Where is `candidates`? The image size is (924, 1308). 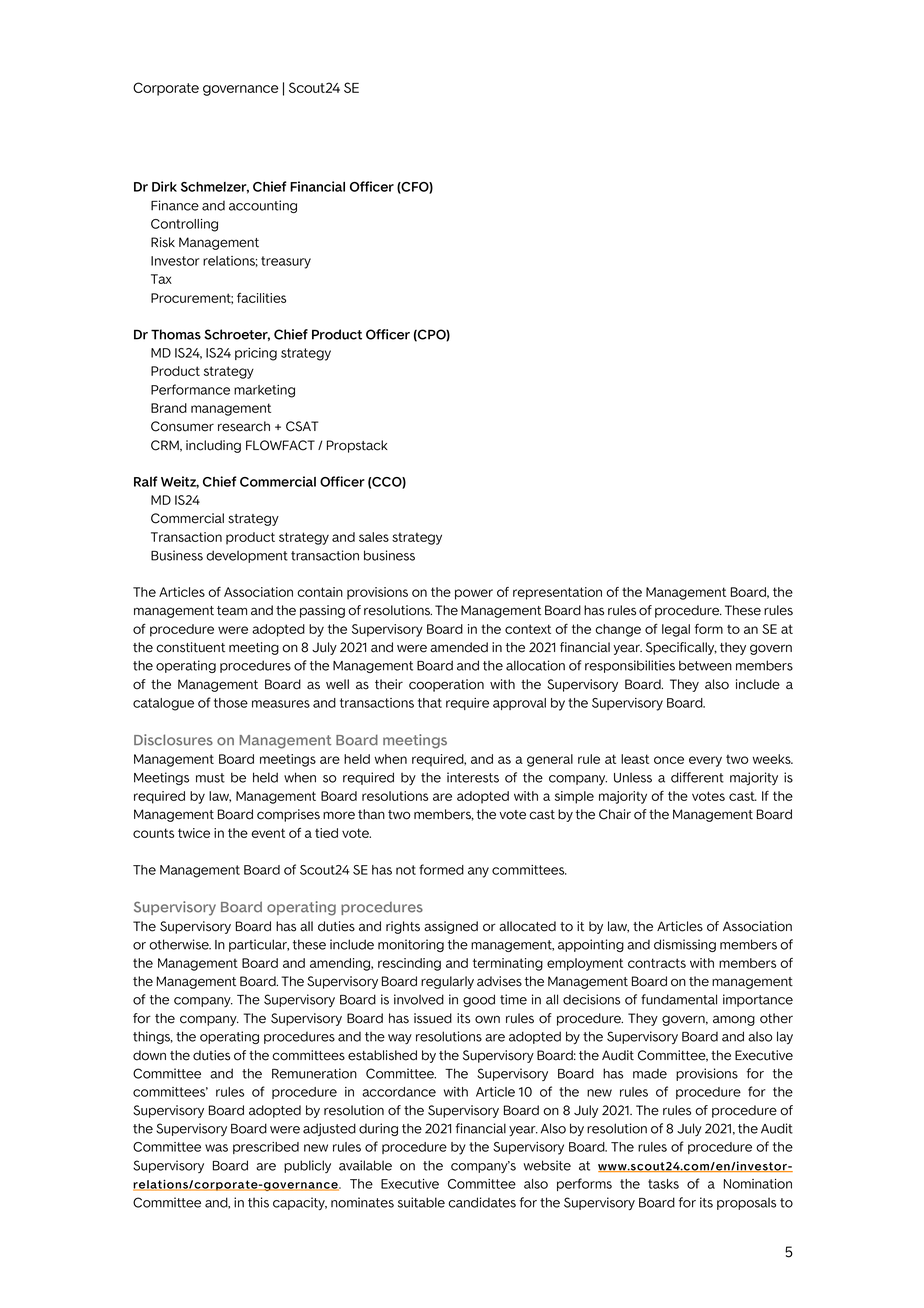
candidates is located at coordinates (482, 1202).
